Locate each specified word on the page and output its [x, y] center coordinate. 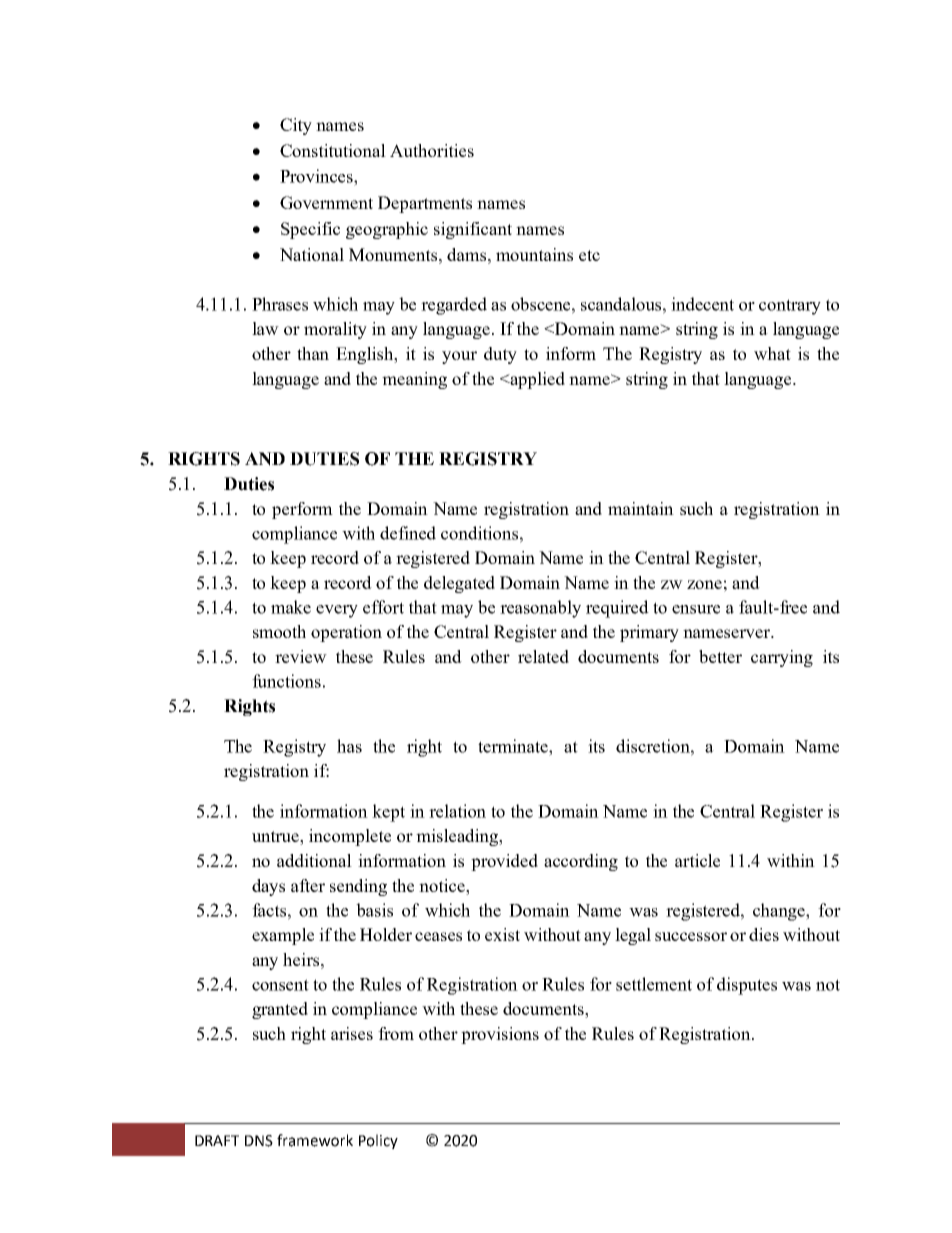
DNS [259, 1141]
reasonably [540, 609]
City [296, 126]
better [720, 656]
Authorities [432, 150]
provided [504, 862]
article [697, 860]
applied [536, 380]
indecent [702, 304]
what [772, 353]
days [268, 887]
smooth [279, 631]
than [313, 353]
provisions [500, 1035]
